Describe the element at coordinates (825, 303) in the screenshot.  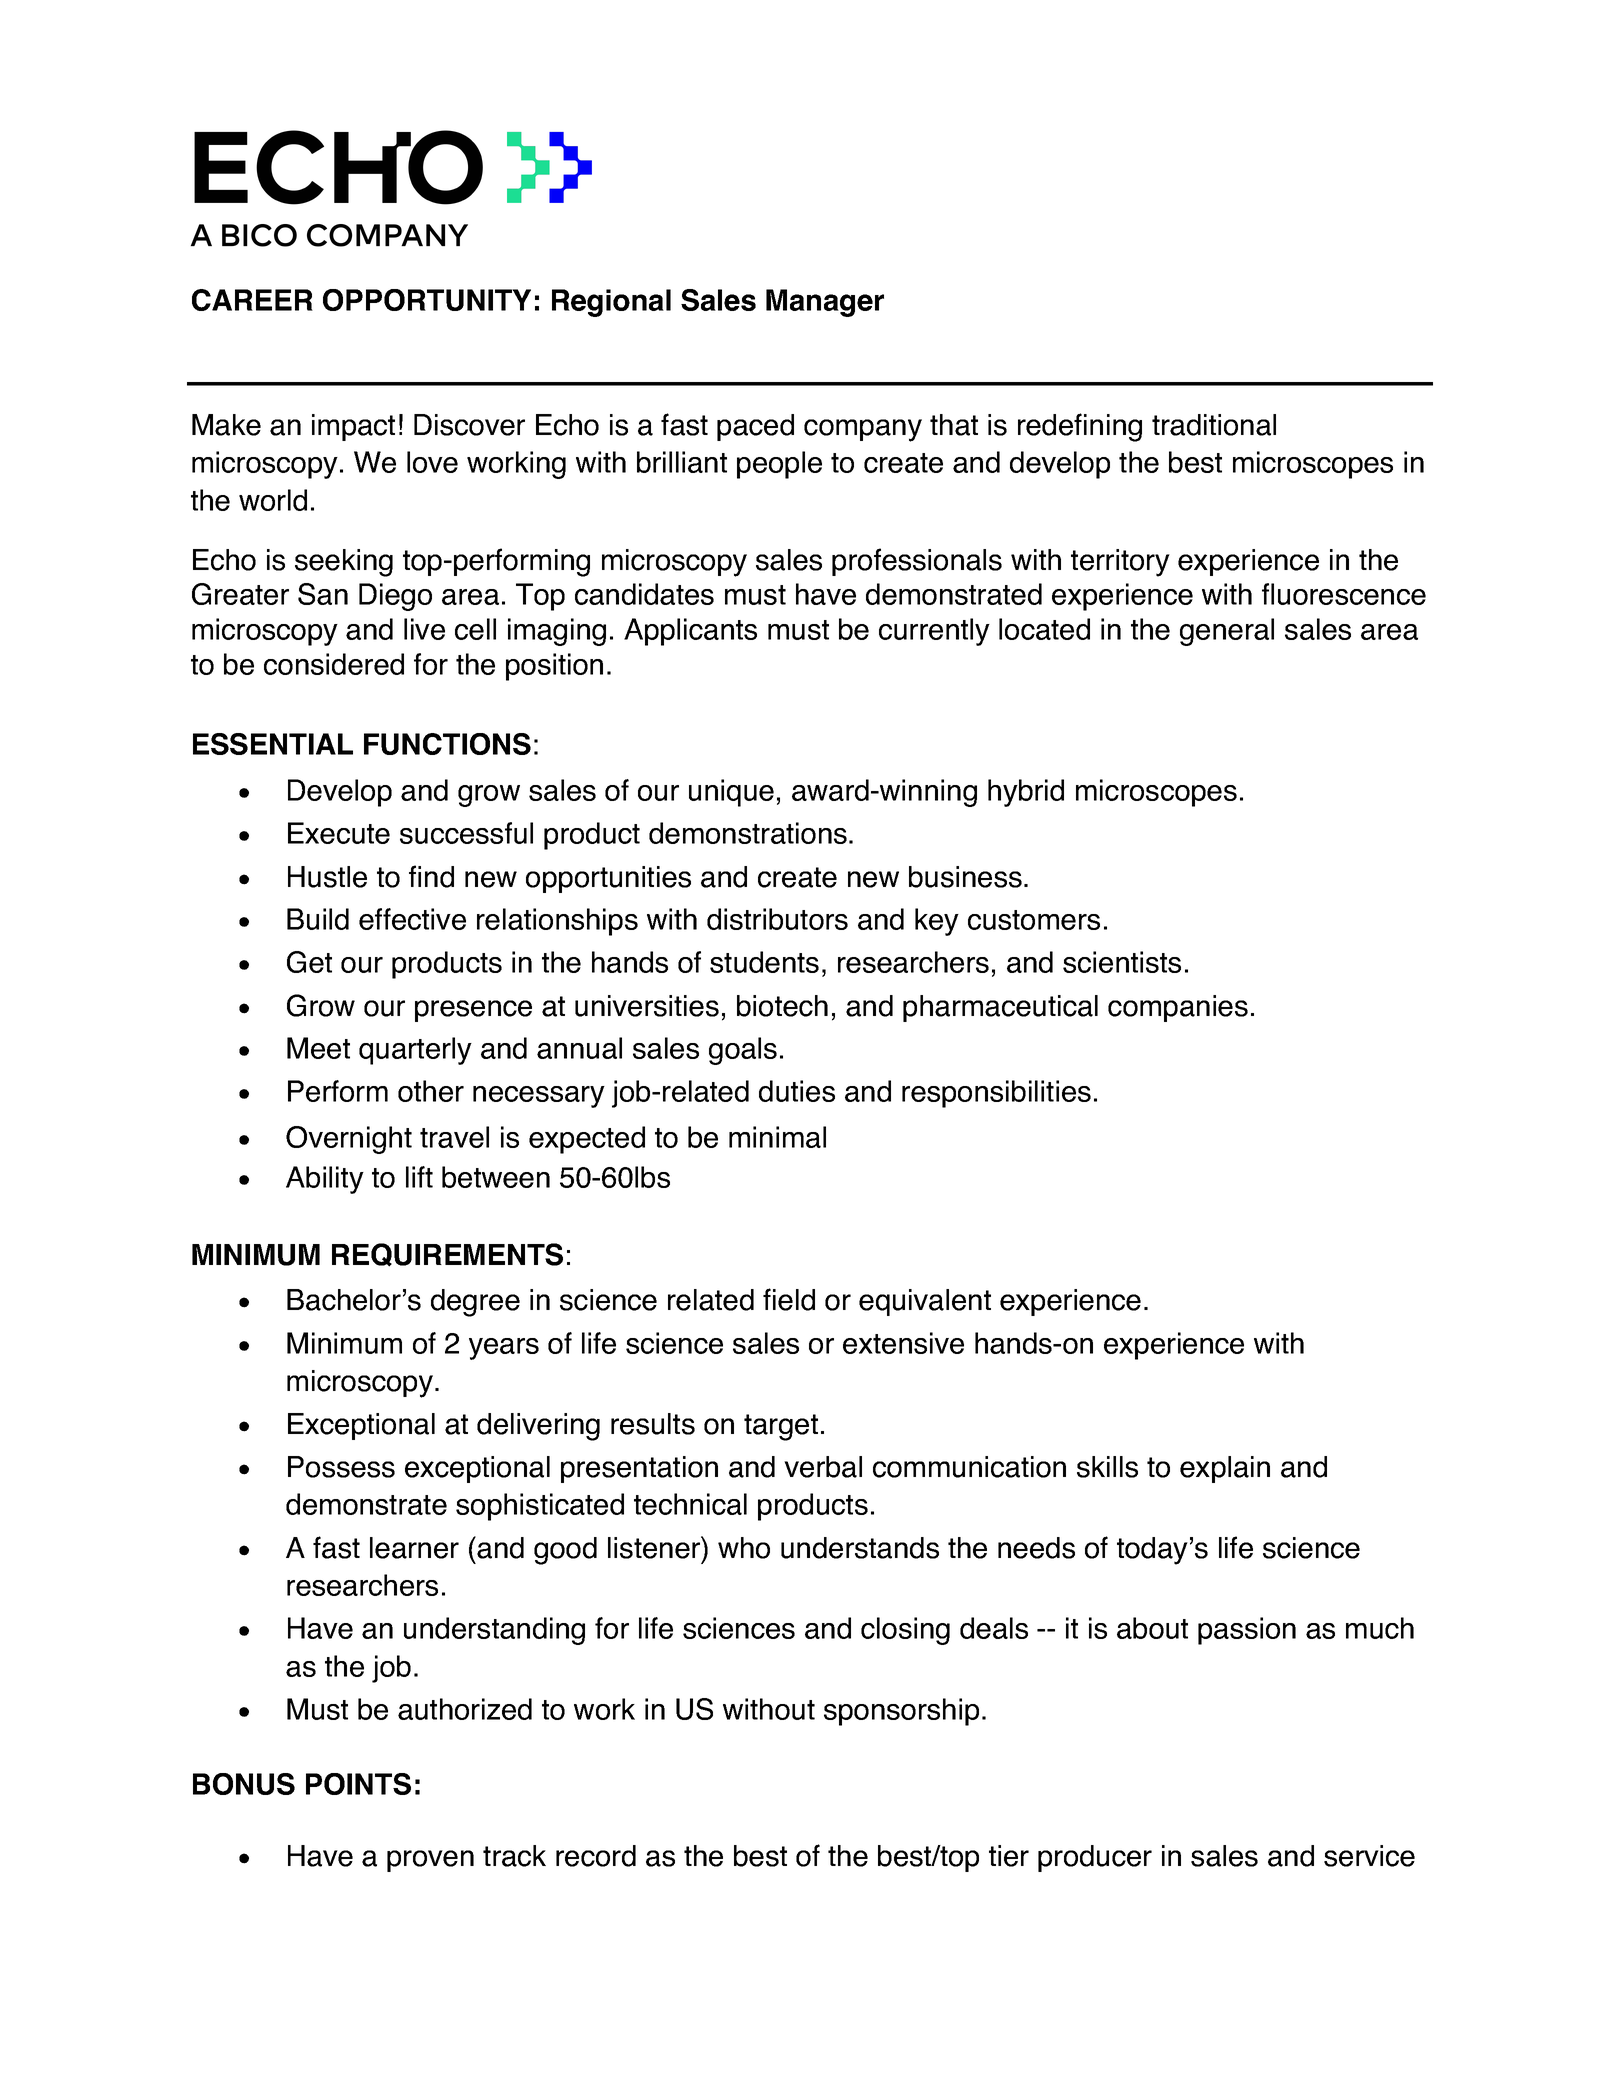
I see `Manager` at that location.
